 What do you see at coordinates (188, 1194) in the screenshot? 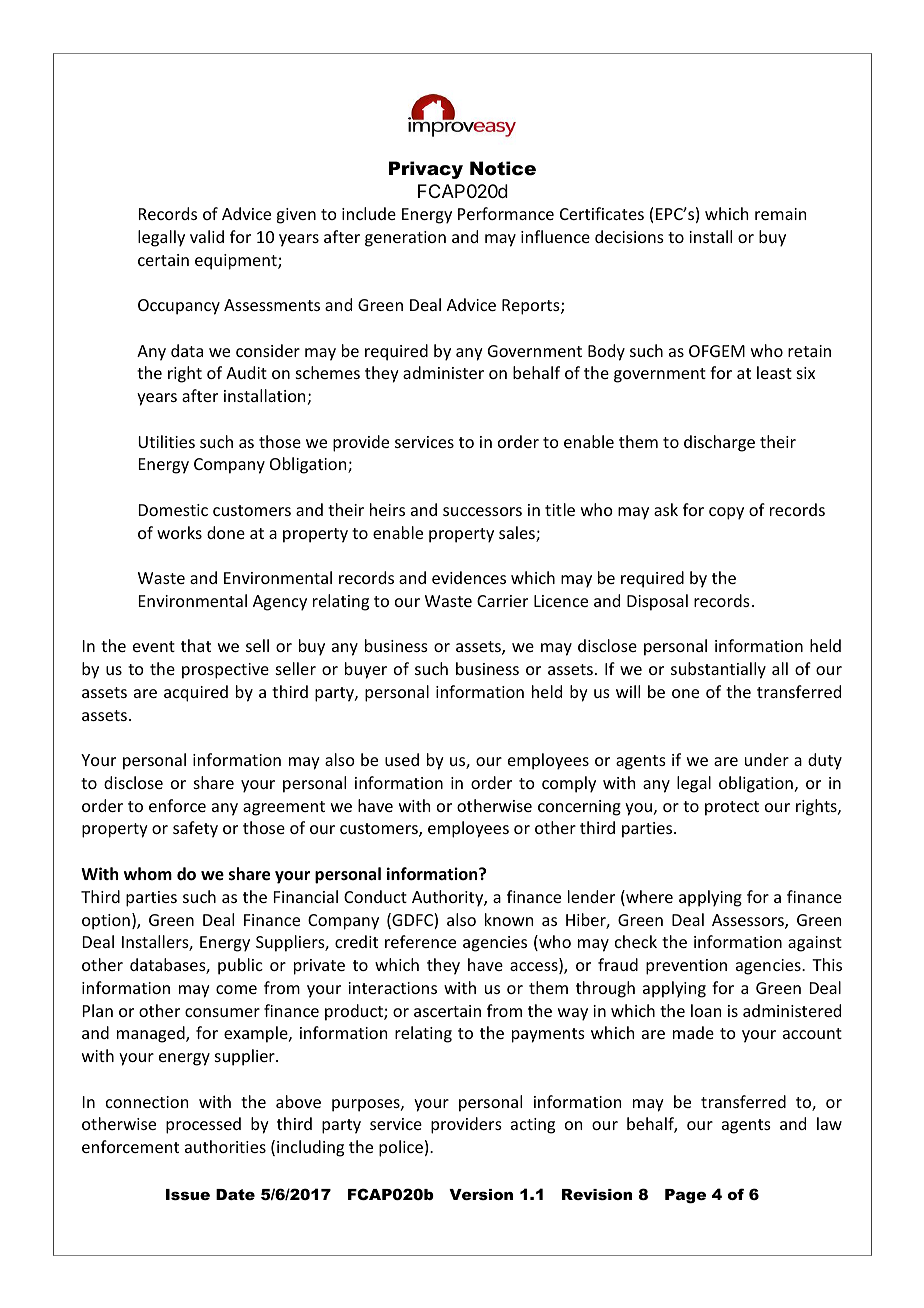
I see `Issue` at bounding box center [188, 1194].
